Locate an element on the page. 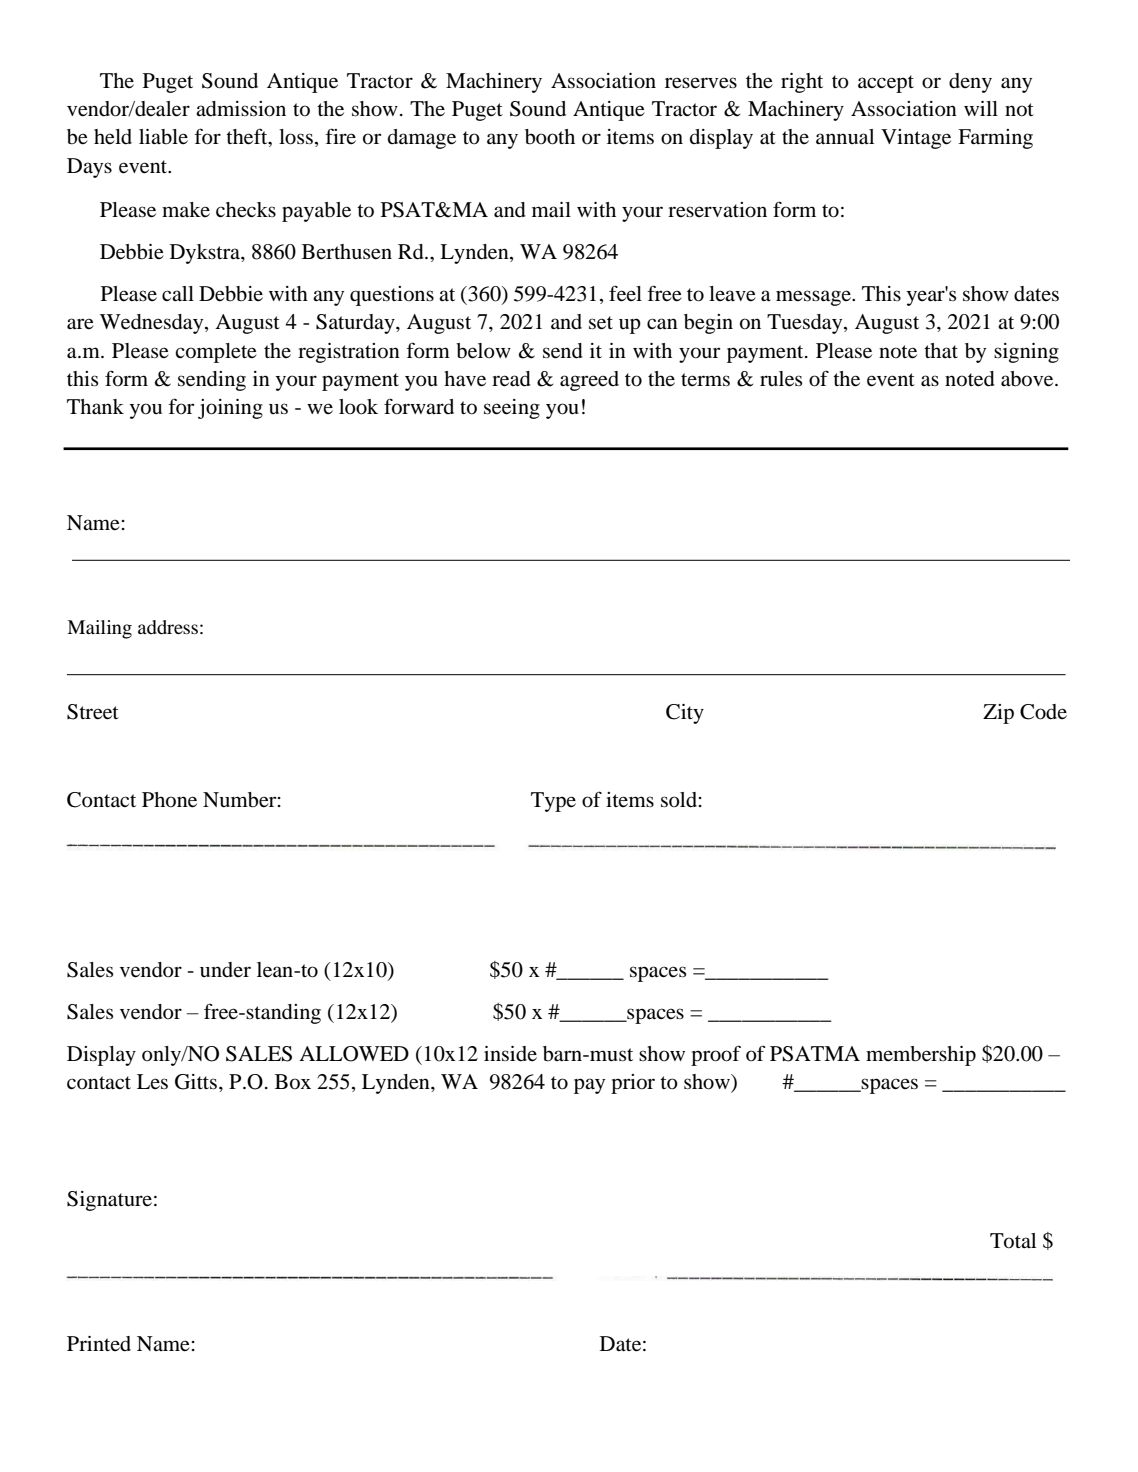  above is located at coordinates (1028, 379).
